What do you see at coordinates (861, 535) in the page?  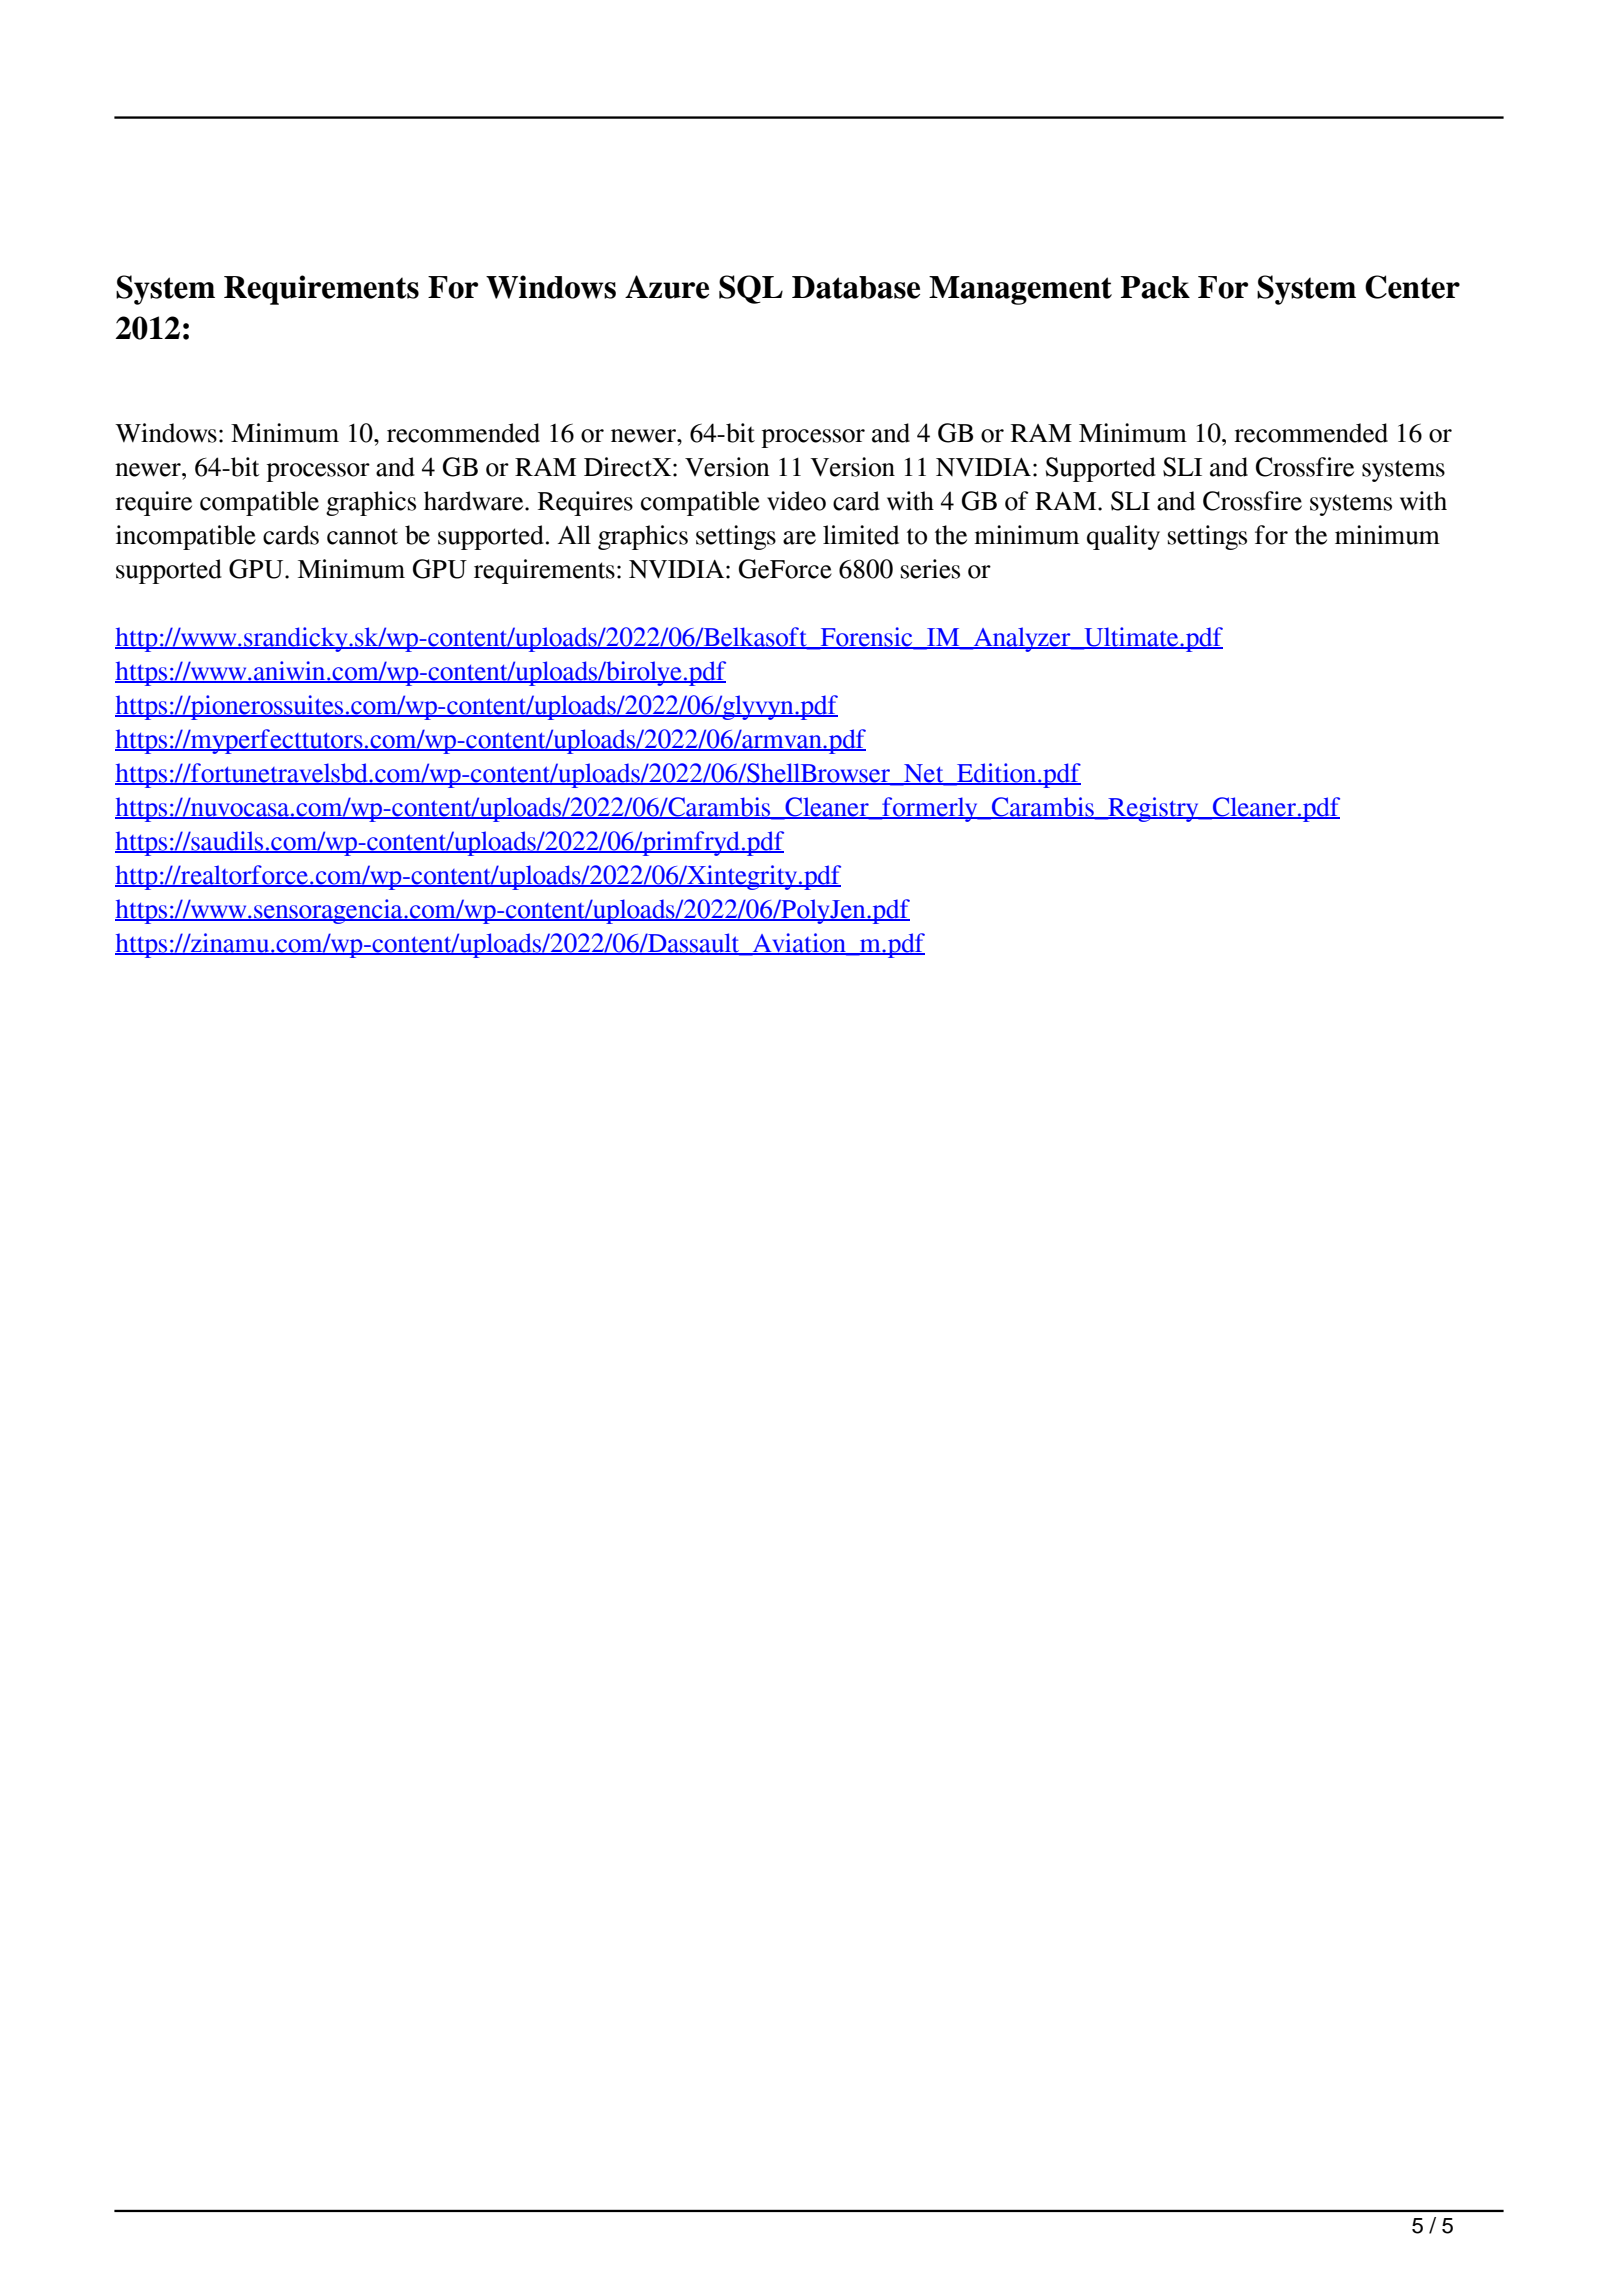 I see `limited` at bounding box center [861, 535].
